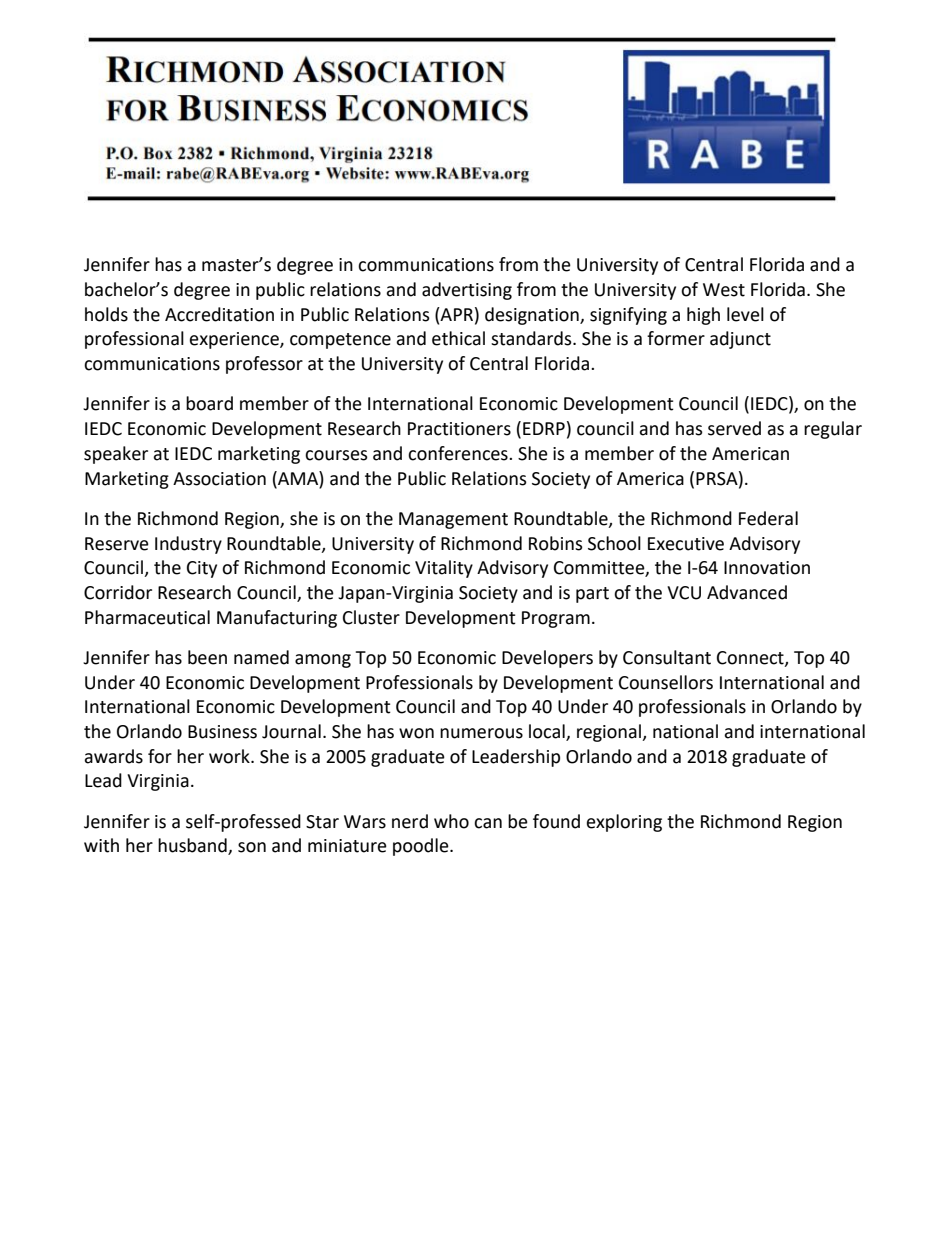 The width and height of the document is (952, 1233). Describe the element at coordinates (202, 569) in the document. I see `City` at that location.
